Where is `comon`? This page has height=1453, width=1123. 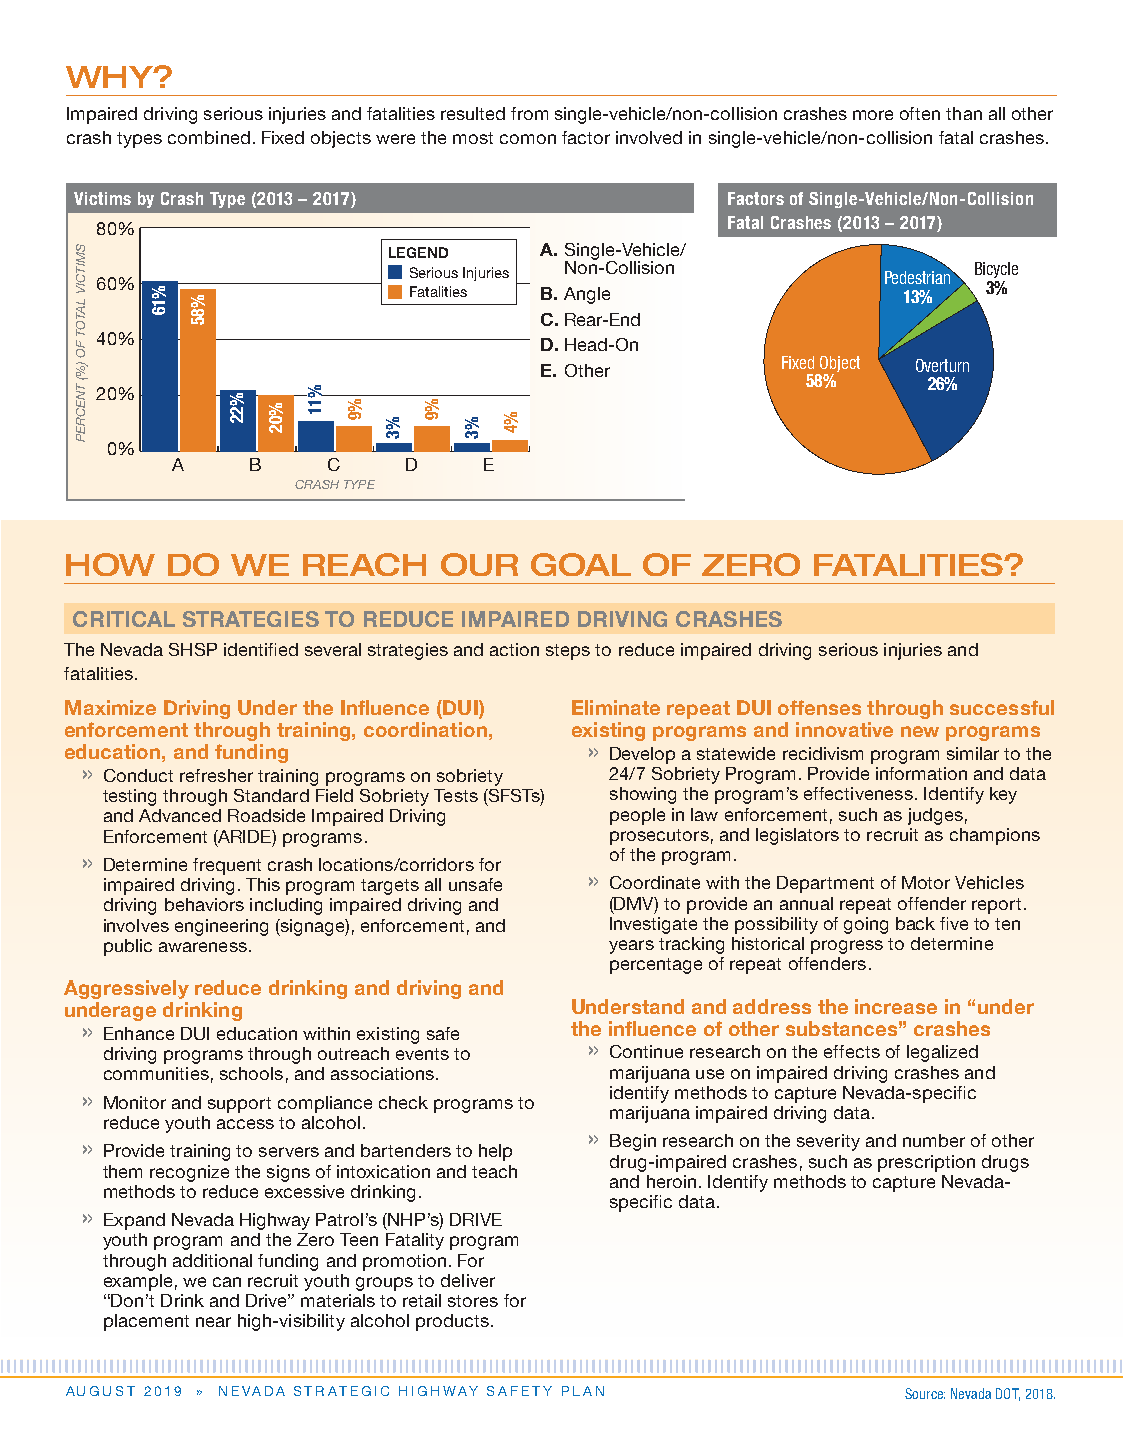 comon is located at coordinates (528, 139).
